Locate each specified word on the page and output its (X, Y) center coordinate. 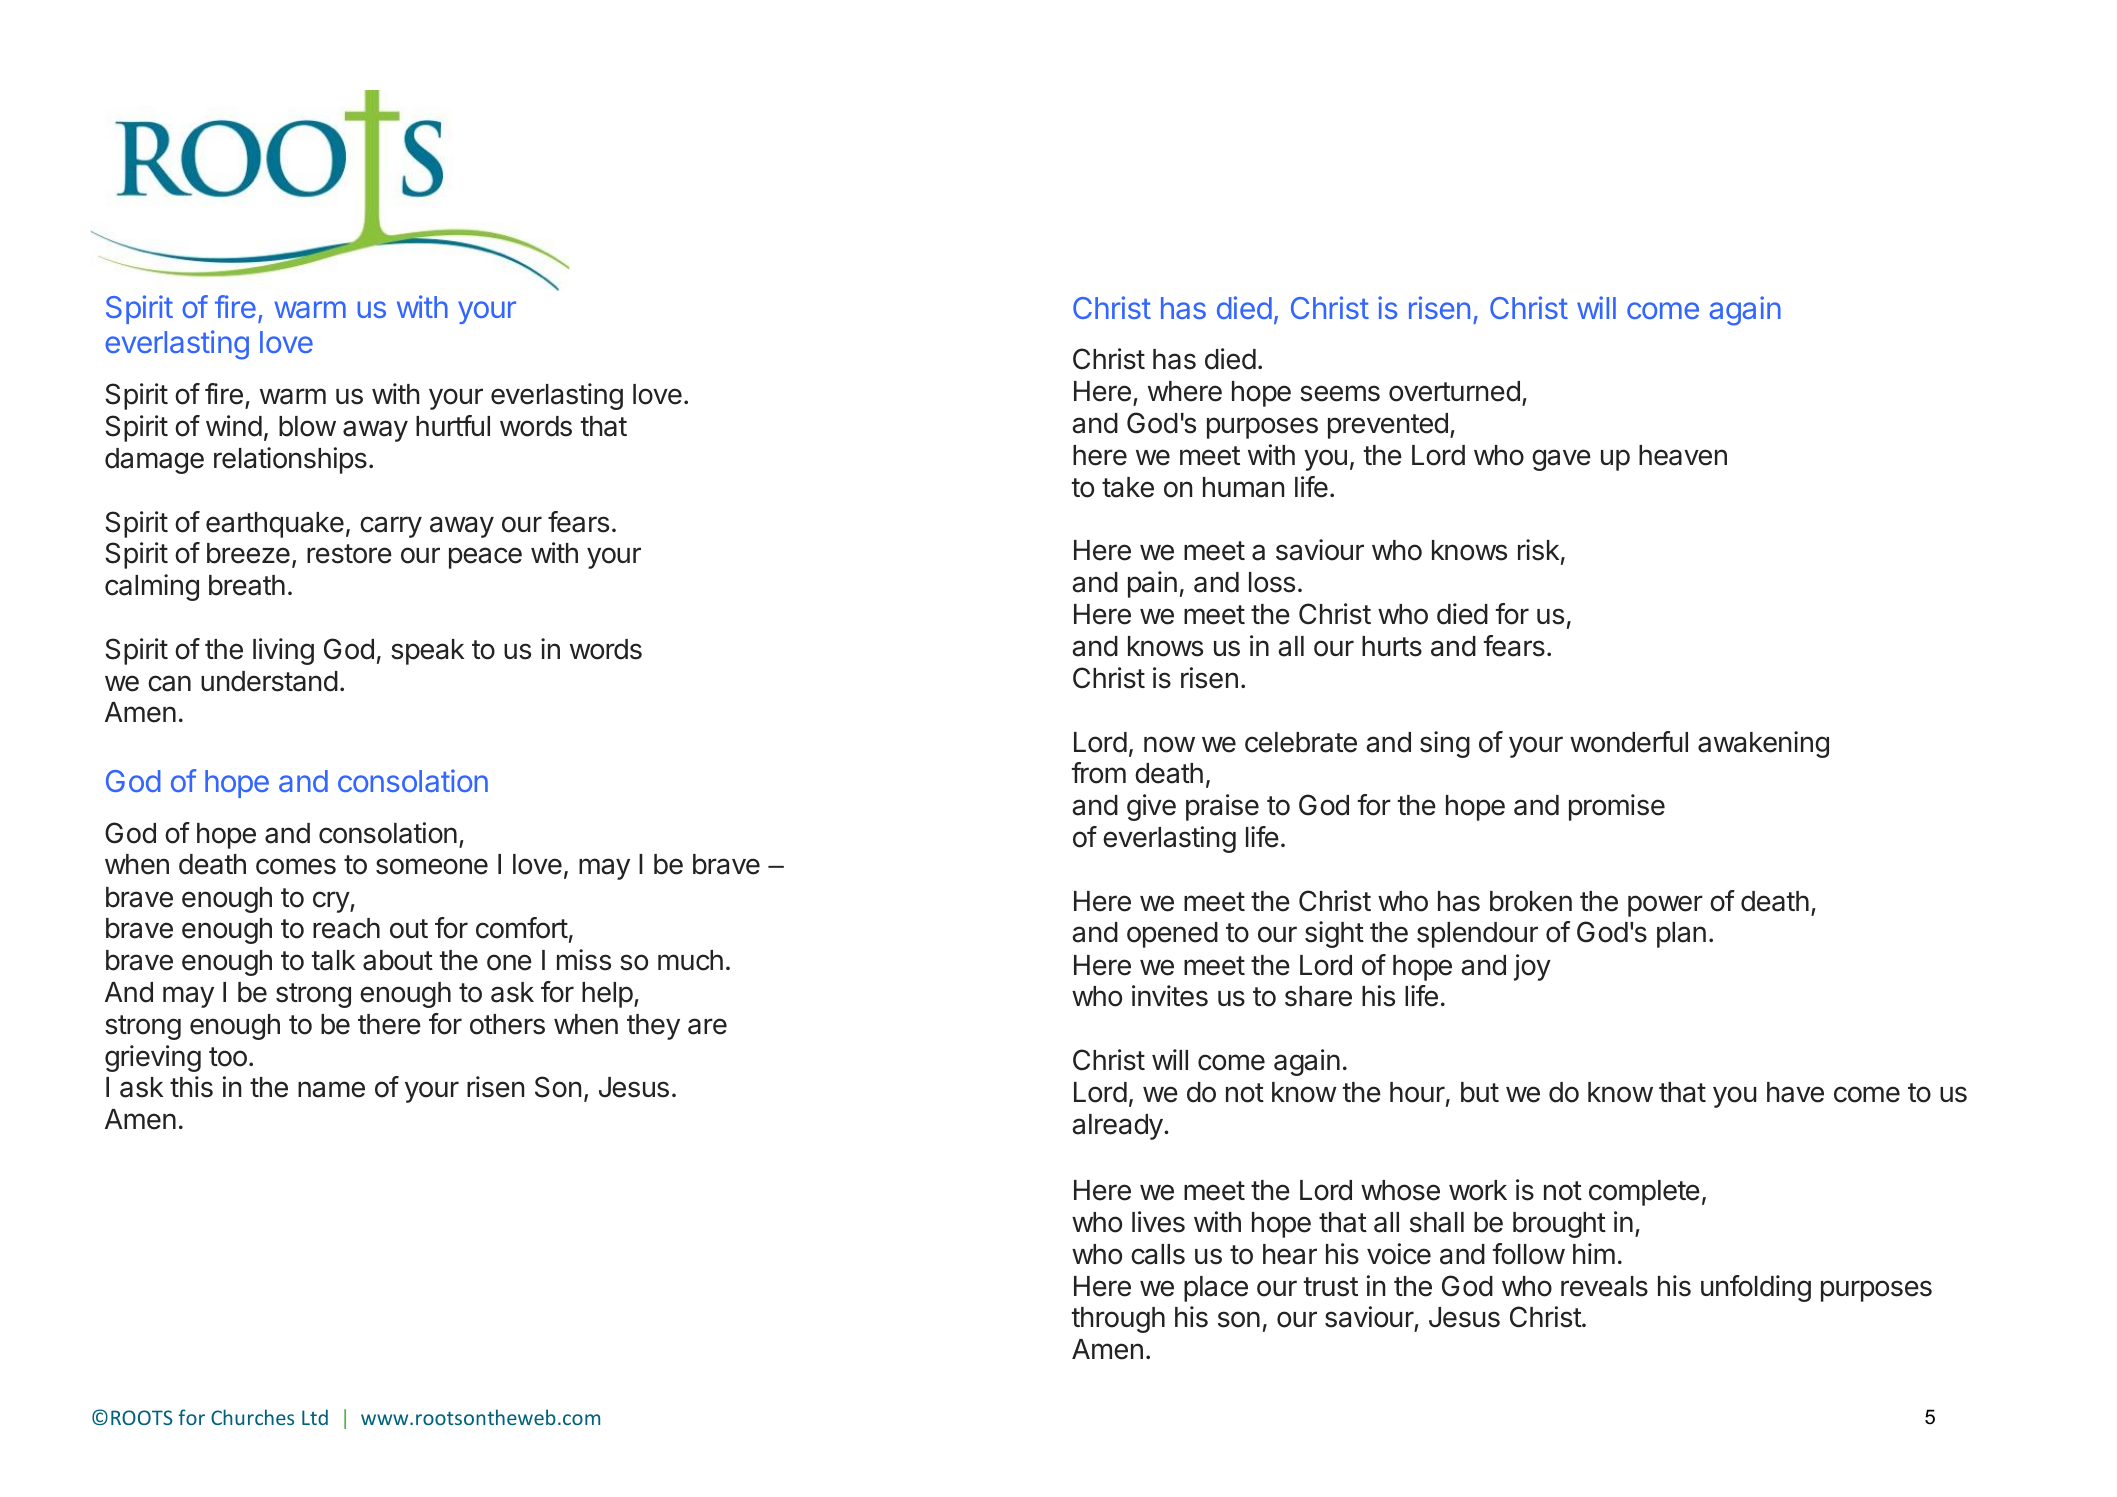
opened (1172, 935)
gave (1561, 460)
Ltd (315, 1417)
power (1665, 906)
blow (307, 426)
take (1128, 487)
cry (332, 902)
